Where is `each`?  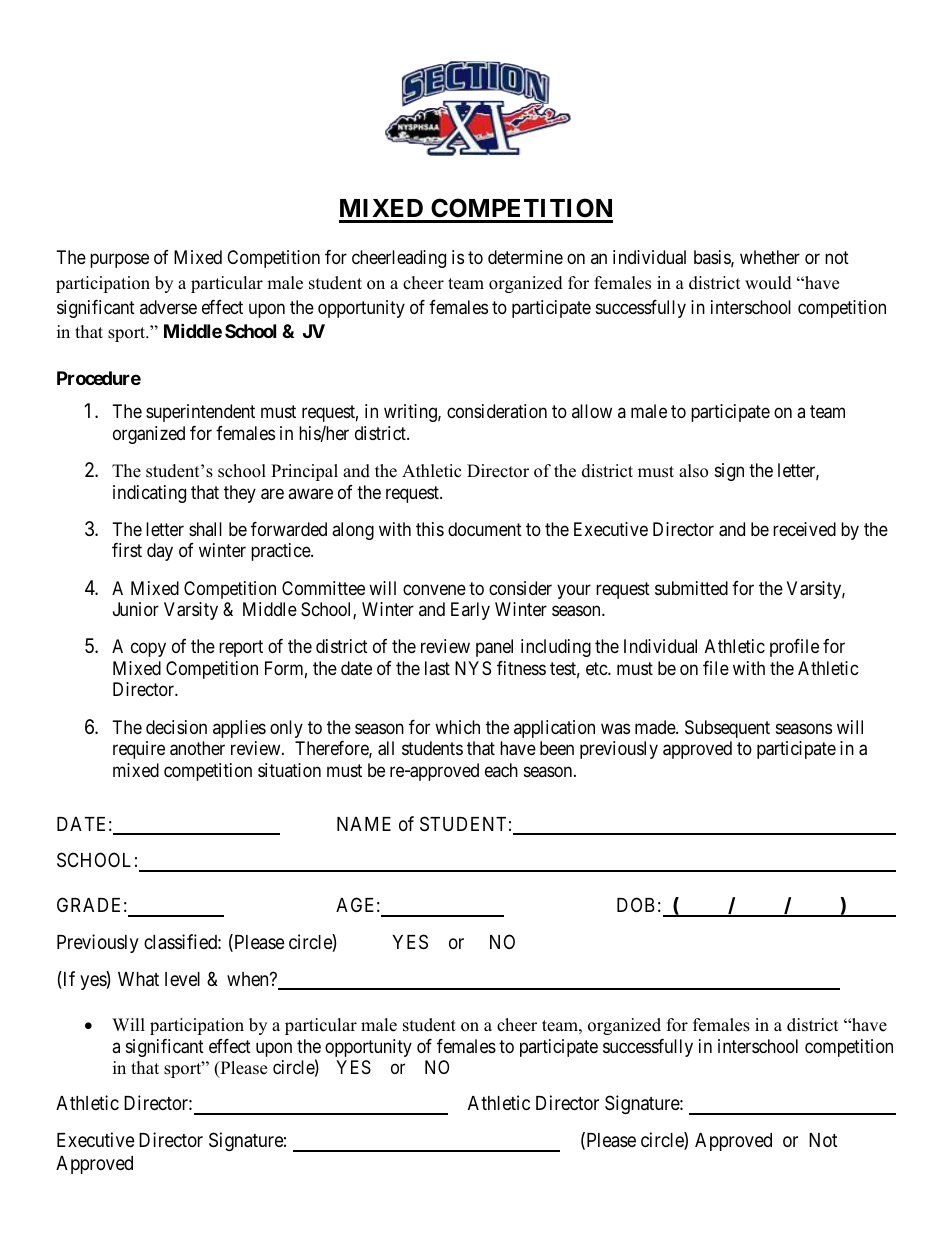 each is located at coordinates (501, 770).
